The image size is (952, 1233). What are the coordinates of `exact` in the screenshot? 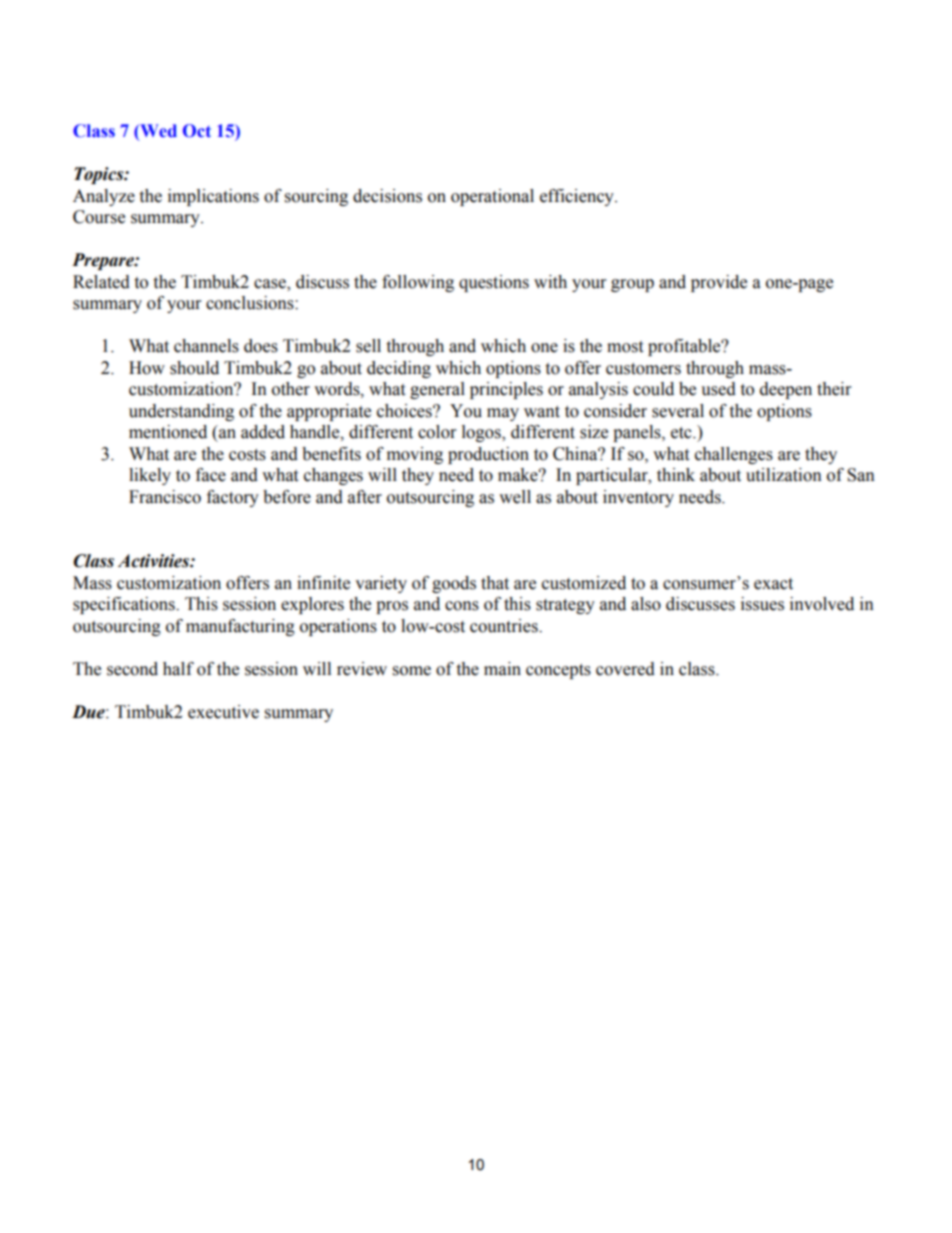 It's located at (773, 584).
